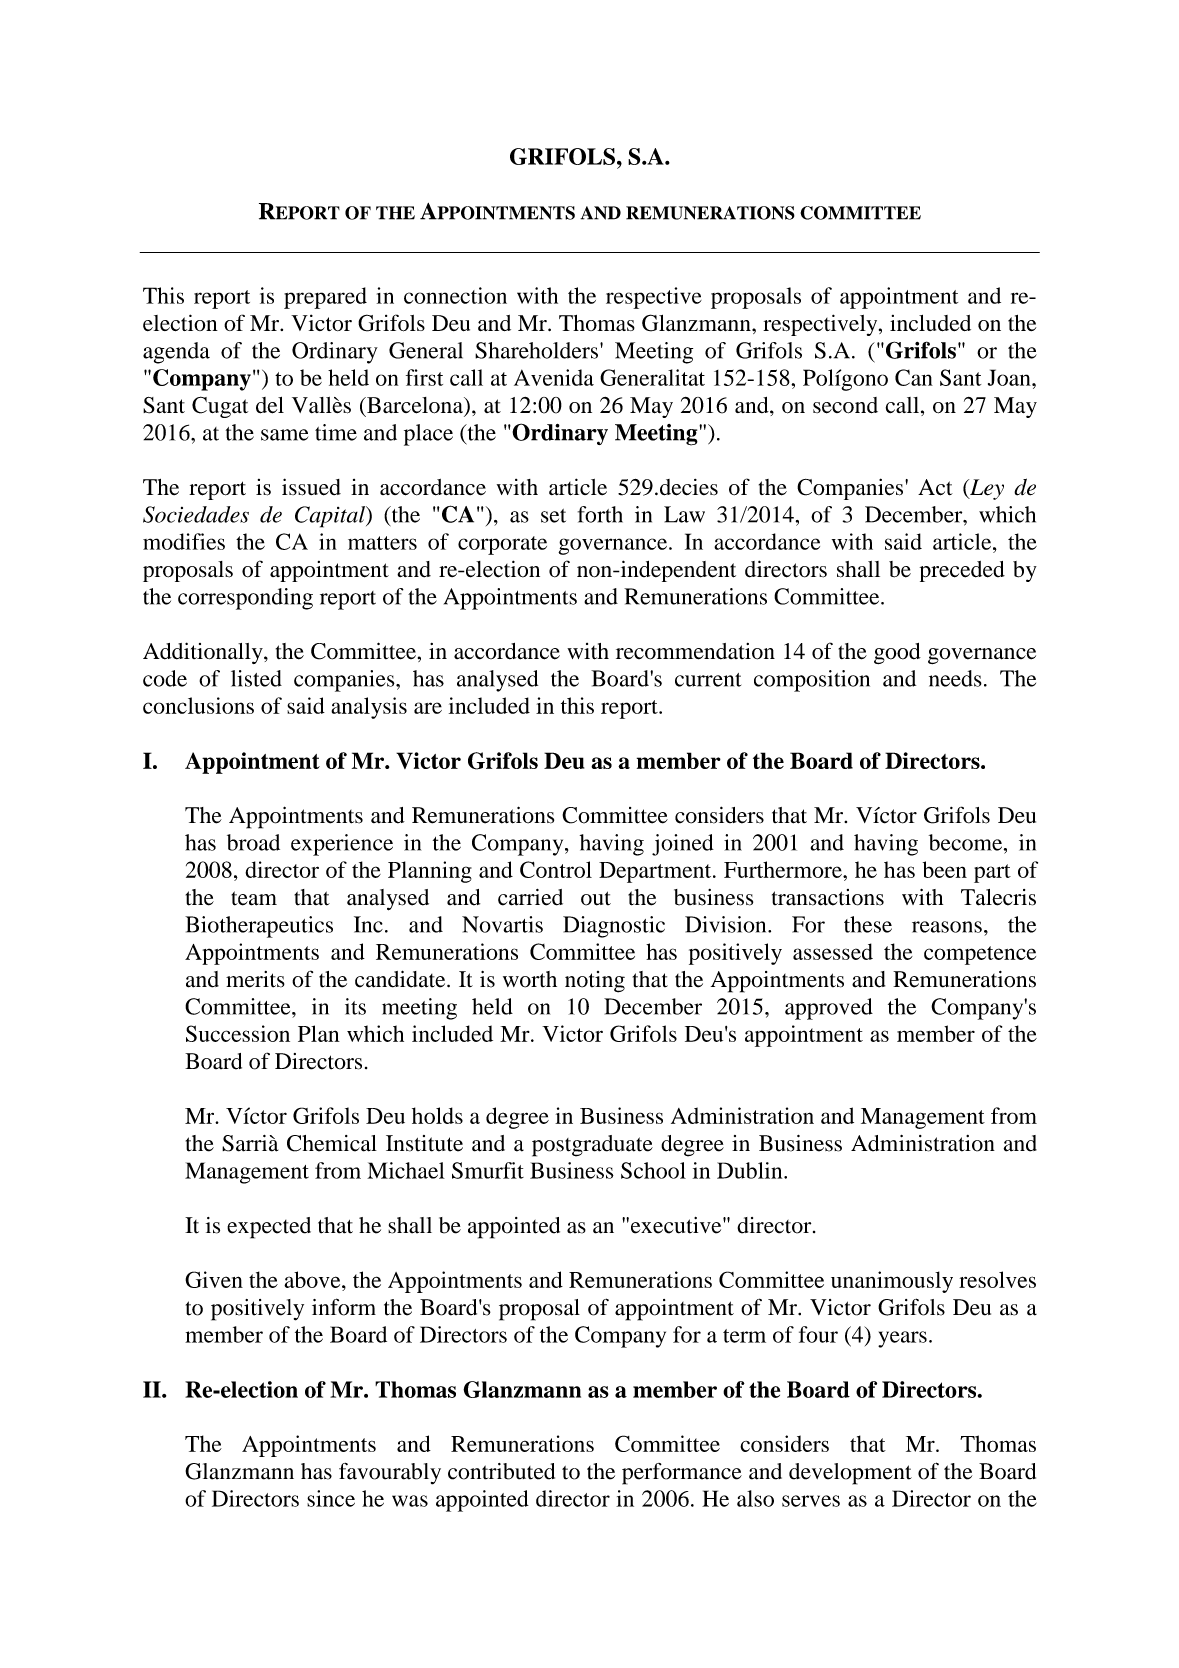 The image size is (1179, 1668). I want to click on team, so click(254, 898).
